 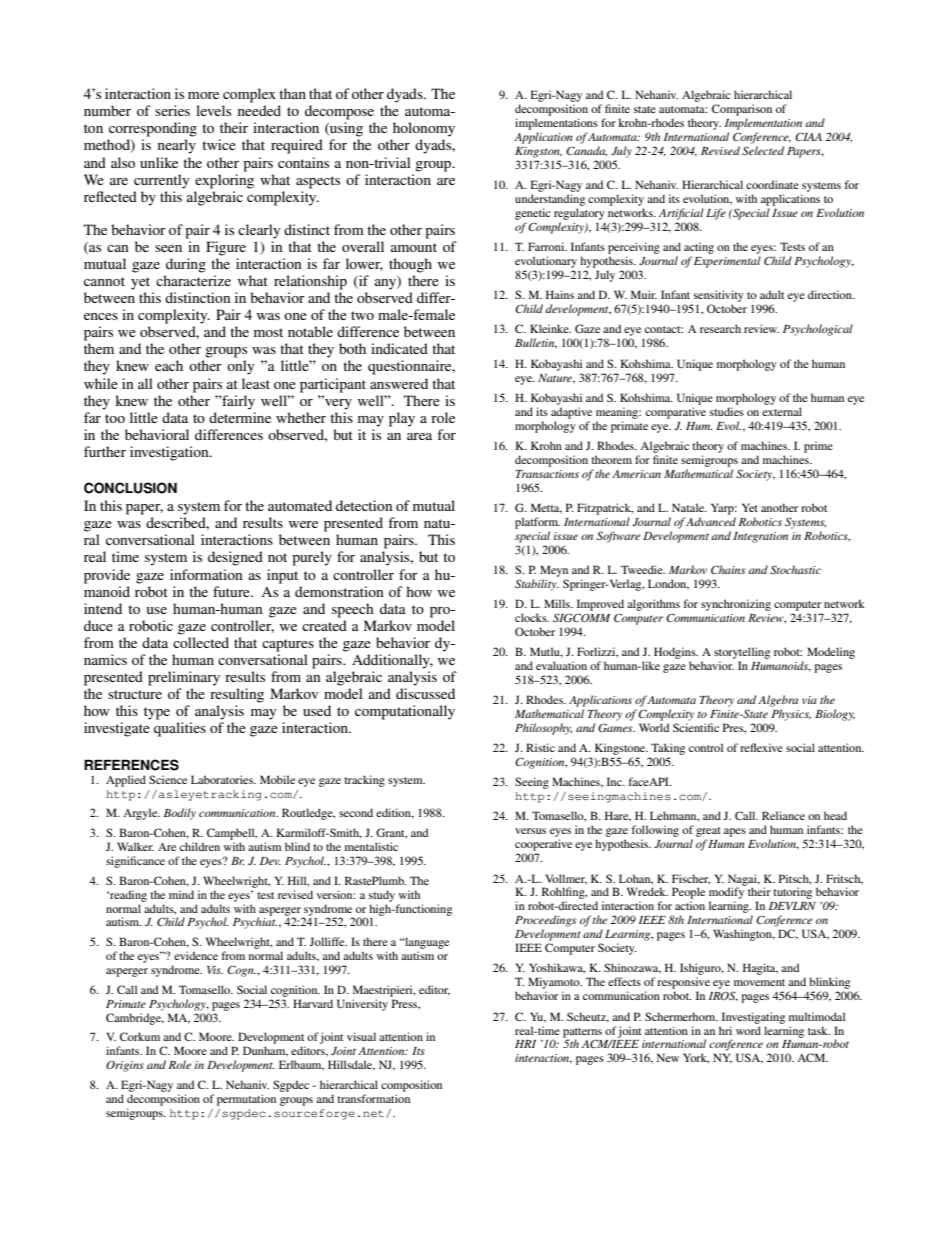 I want to click on Canada, so click(x=586, y=151).
